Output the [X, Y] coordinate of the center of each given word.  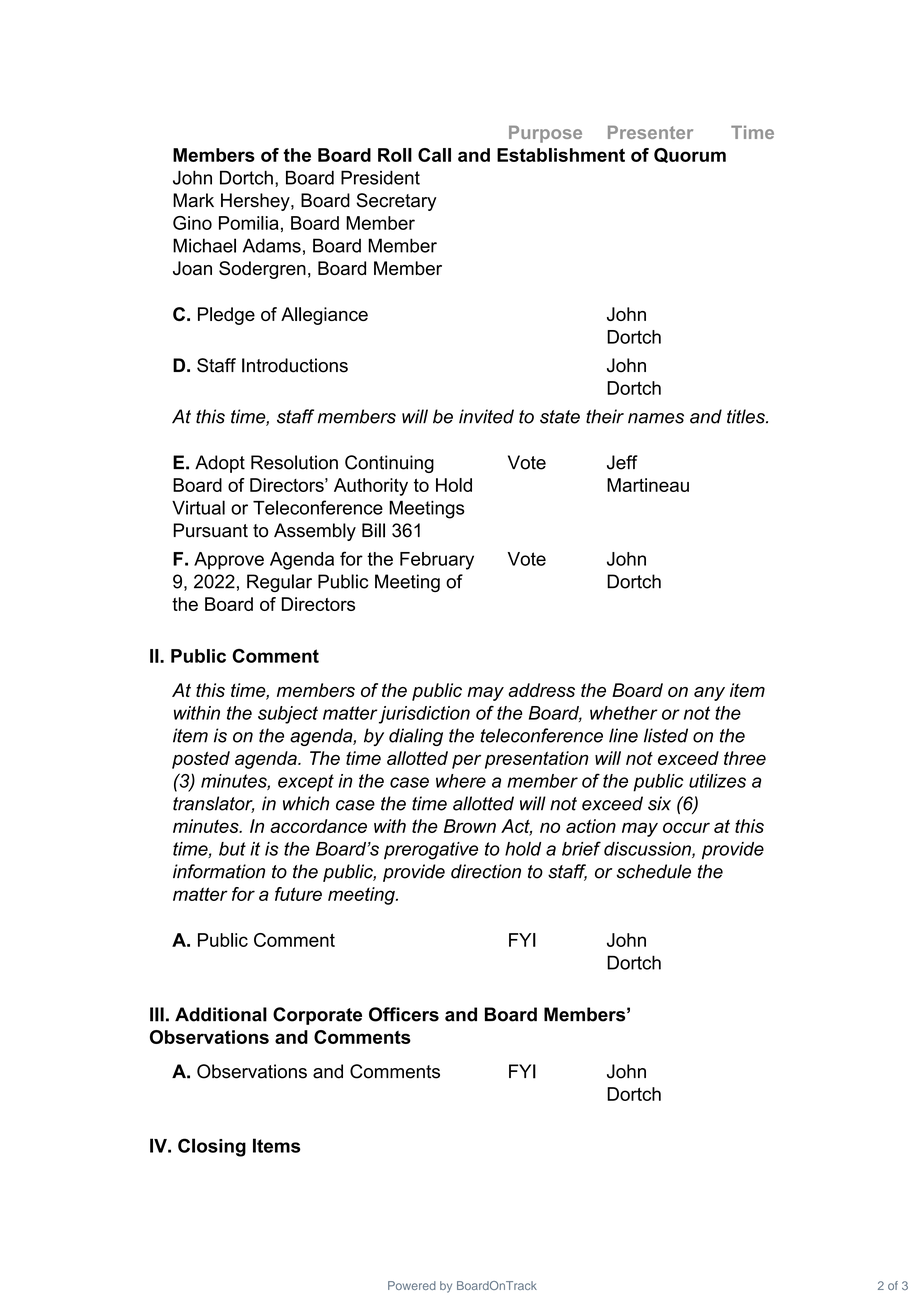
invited [486, 416]
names [656, 418]
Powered [412, 1285]
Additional [221, 1014]
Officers [404, 1014]
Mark [193, 200]
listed [666, 735]
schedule [653, 871]
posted [201, 760]
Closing [212, 1147]
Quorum [690, 155]
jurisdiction [424, 715]
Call [434, 155]
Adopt [220, 464]
